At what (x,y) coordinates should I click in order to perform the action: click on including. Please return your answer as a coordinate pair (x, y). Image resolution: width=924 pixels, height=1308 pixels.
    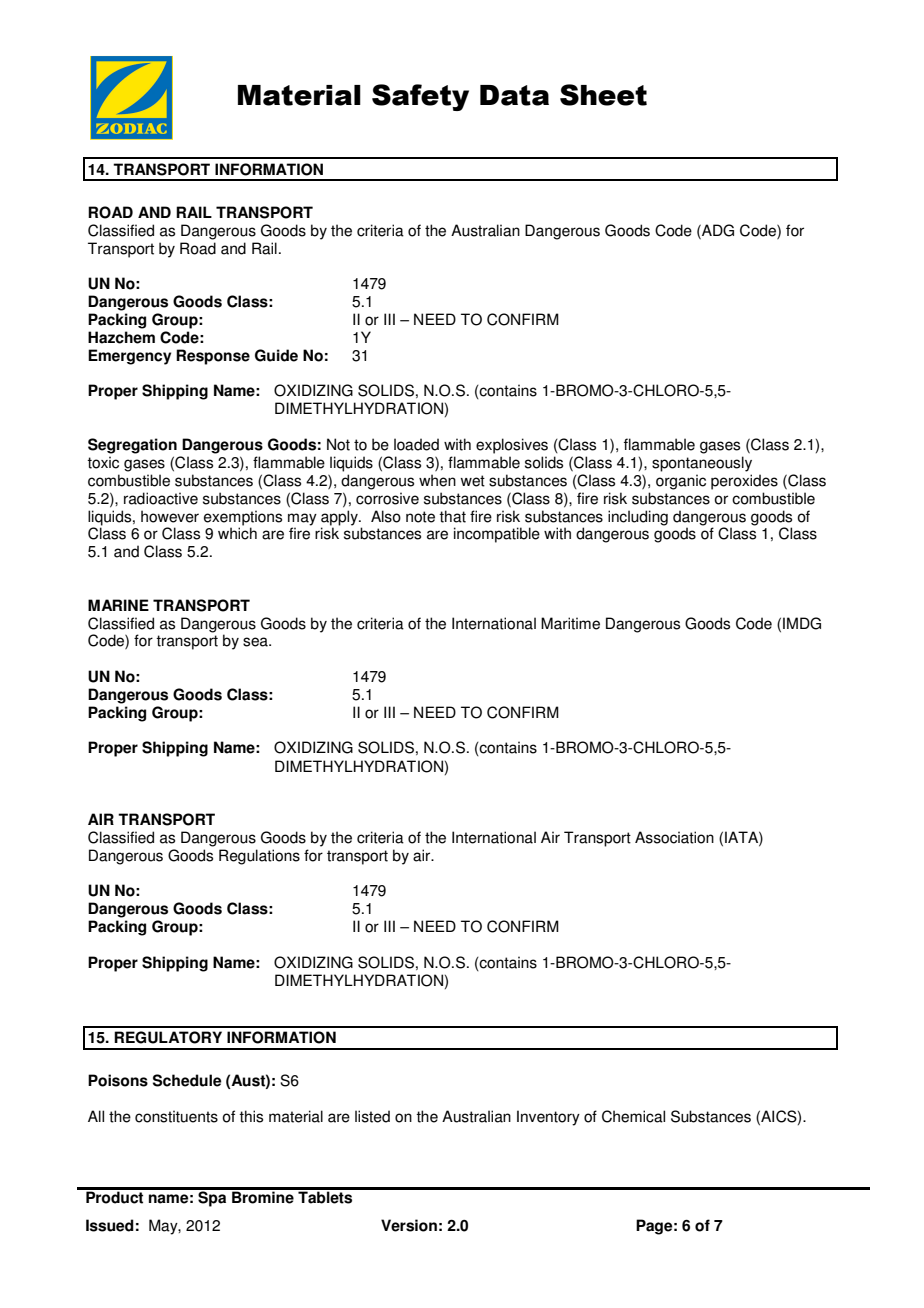
    Looking at the image, I should click on (638, 518).
